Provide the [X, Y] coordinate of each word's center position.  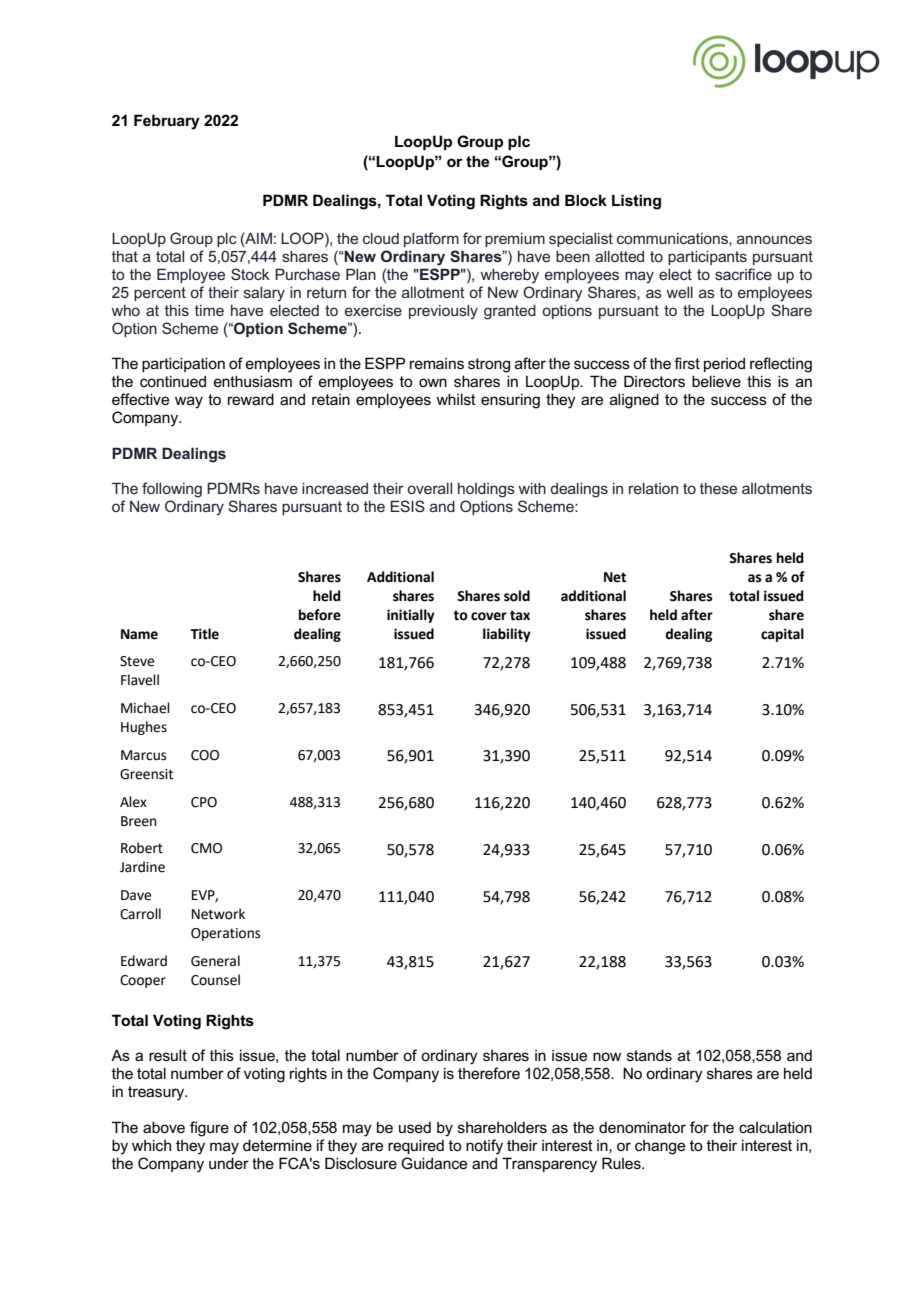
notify [484, 1147]
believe [716, 381]
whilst [456, 399]
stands [649, 1055]
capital [782, 635]
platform [431, 239]
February [167, 122]
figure [209, 1129]
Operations [226, 934]
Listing [636, 202]
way [189, 402]
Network [218, 914]
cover [489, 616]
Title [204, 634]
